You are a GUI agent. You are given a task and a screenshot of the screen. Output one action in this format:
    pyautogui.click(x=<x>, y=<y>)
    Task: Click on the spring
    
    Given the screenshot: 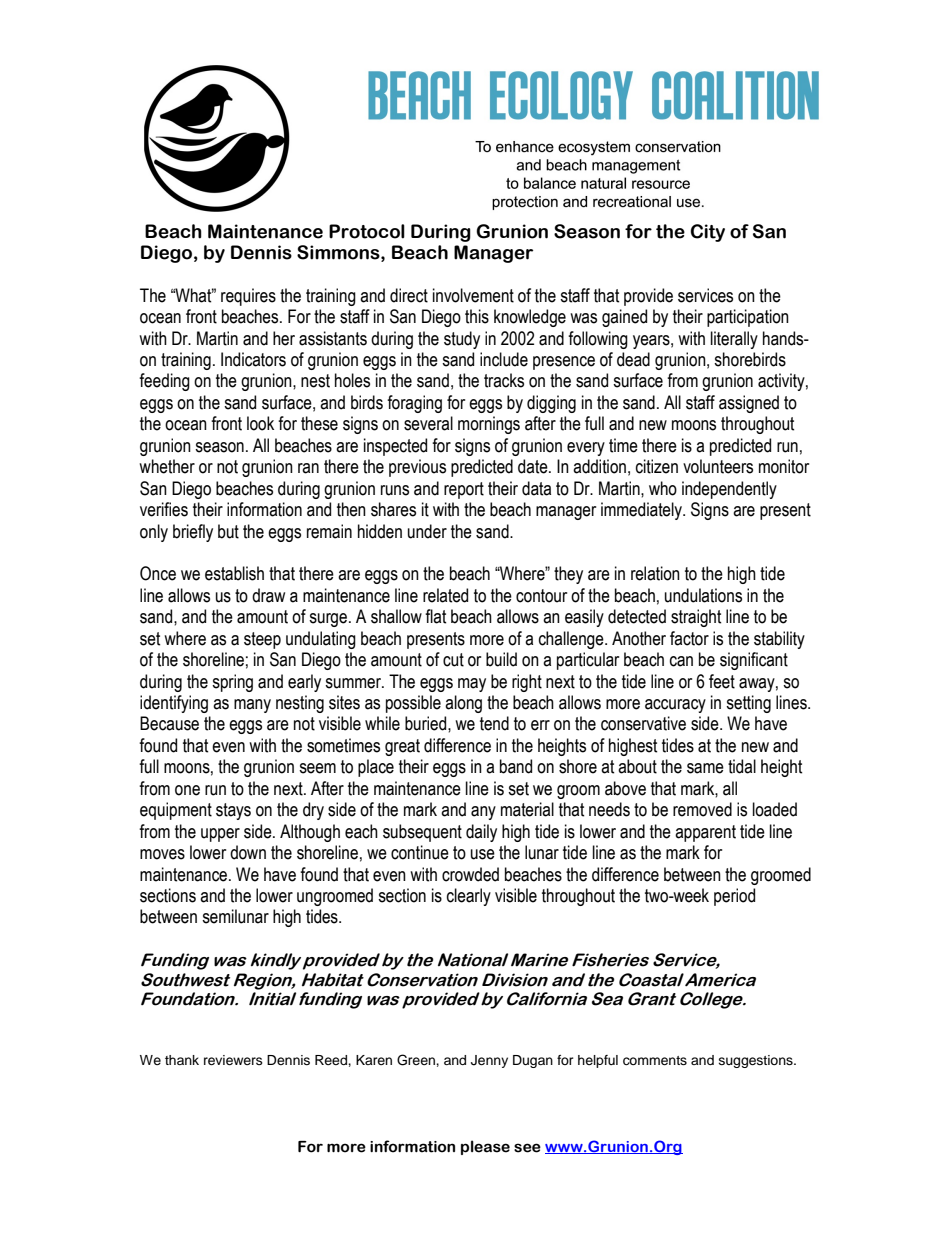 What is the action you would take?
    pyautogui.click(x=232, y=683)
